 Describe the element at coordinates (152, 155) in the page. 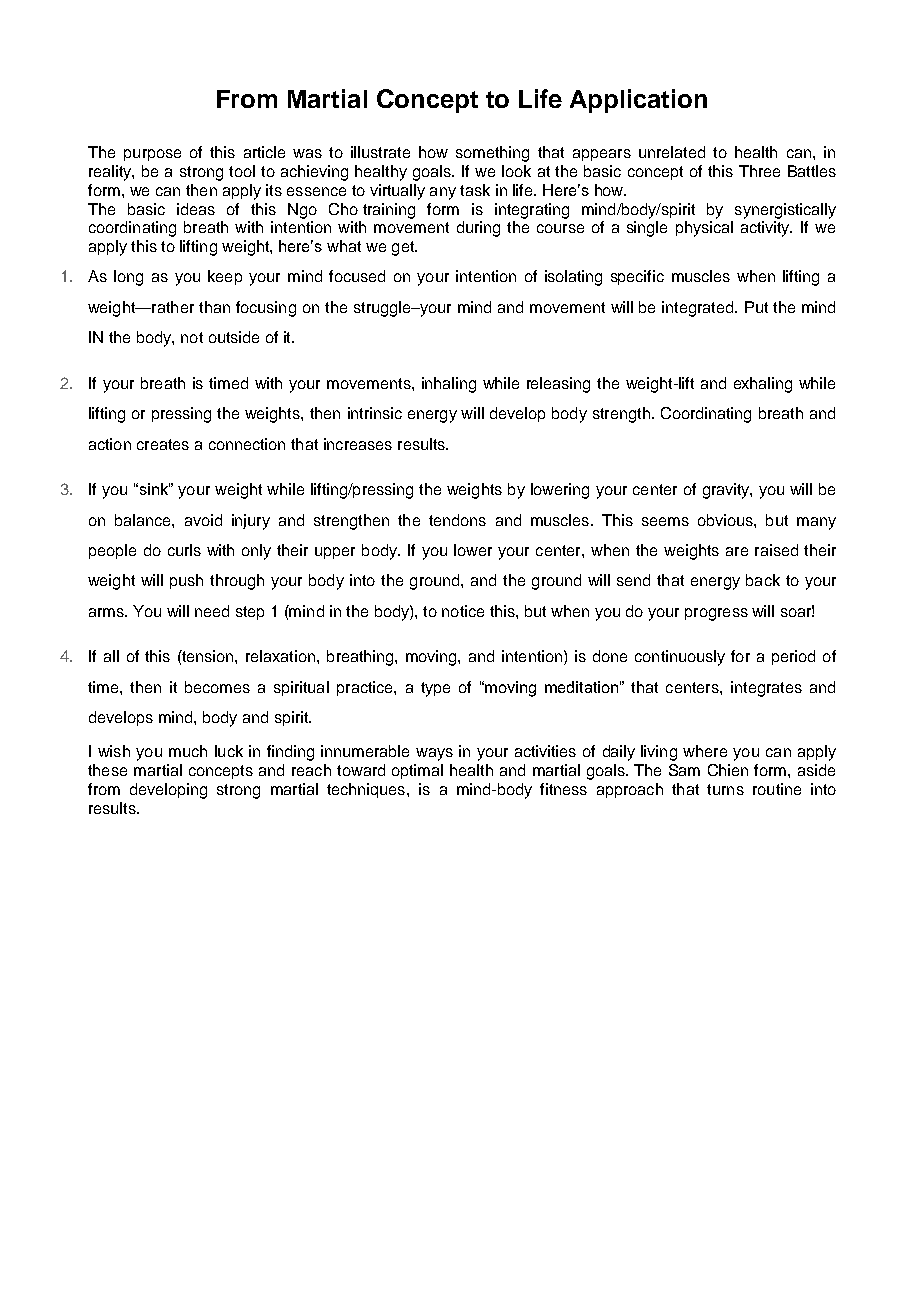

I see `purpose` at that location.
